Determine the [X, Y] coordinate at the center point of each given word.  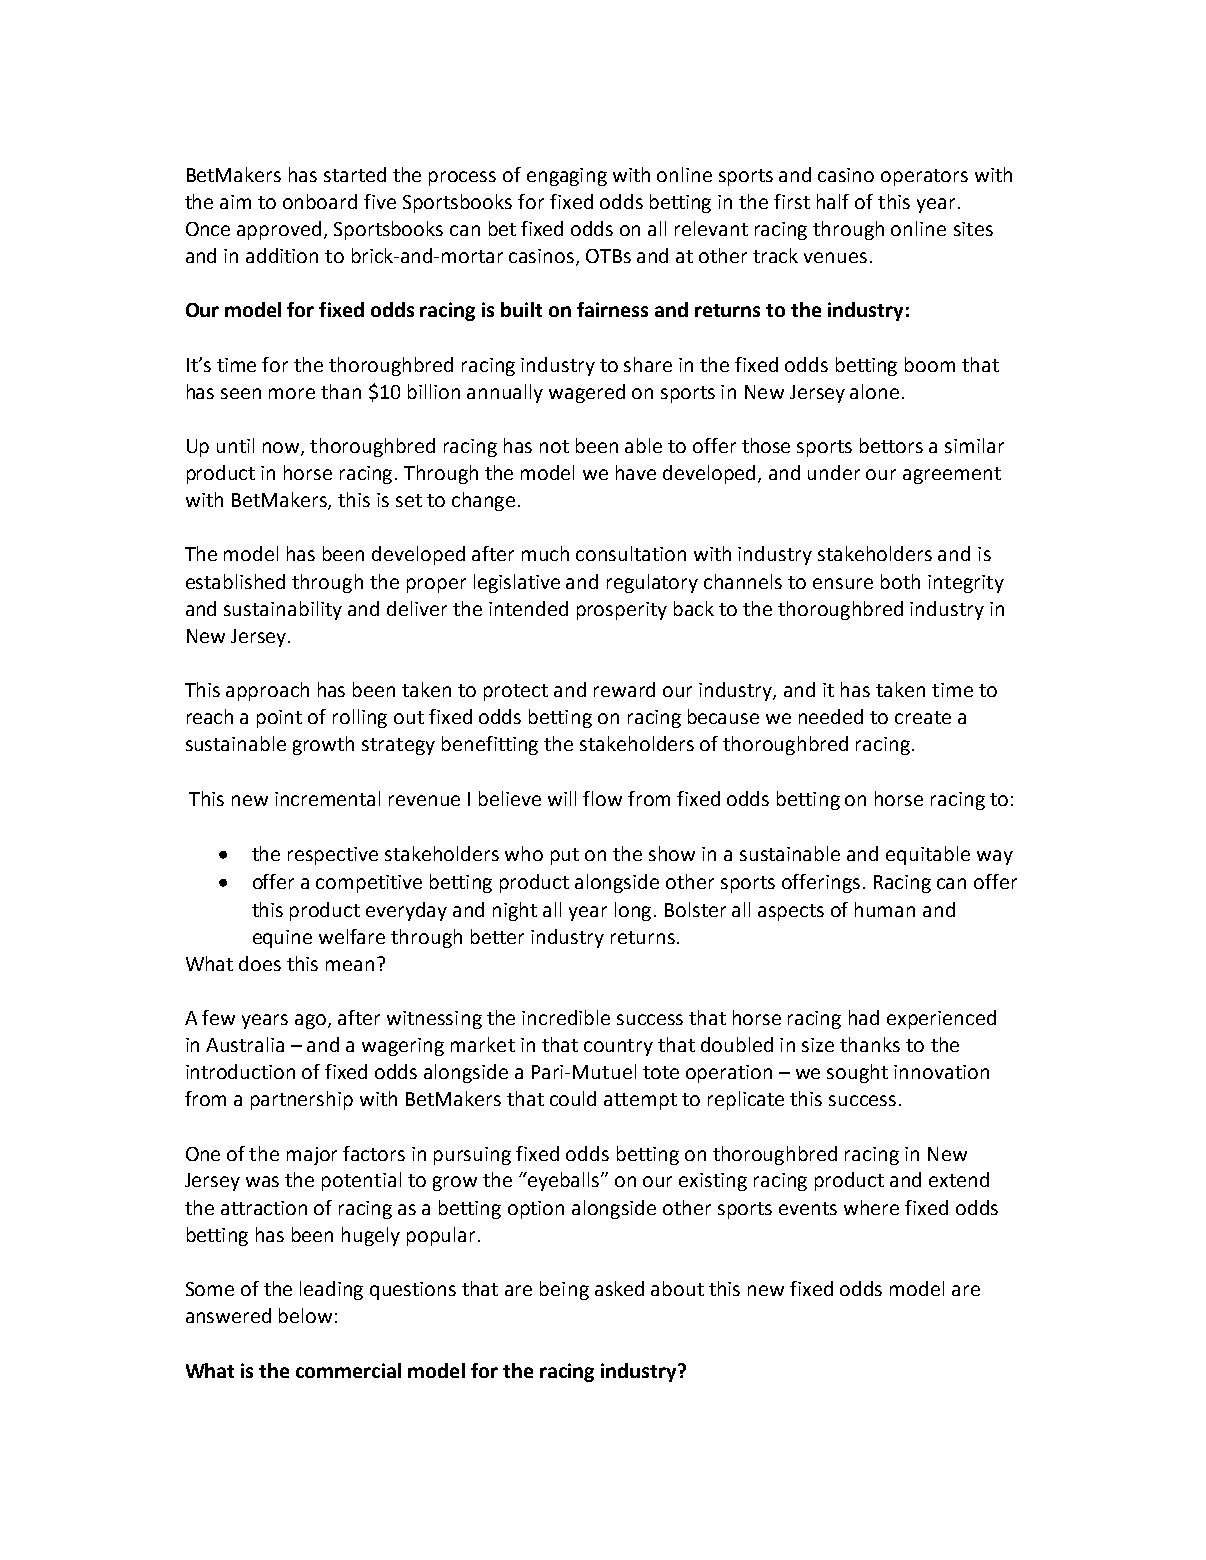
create [923, 717]
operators [924, 177]
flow [602, 798]
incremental [327, 798]
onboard [320, 201]
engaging [567, 177]
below [305, 1315]
